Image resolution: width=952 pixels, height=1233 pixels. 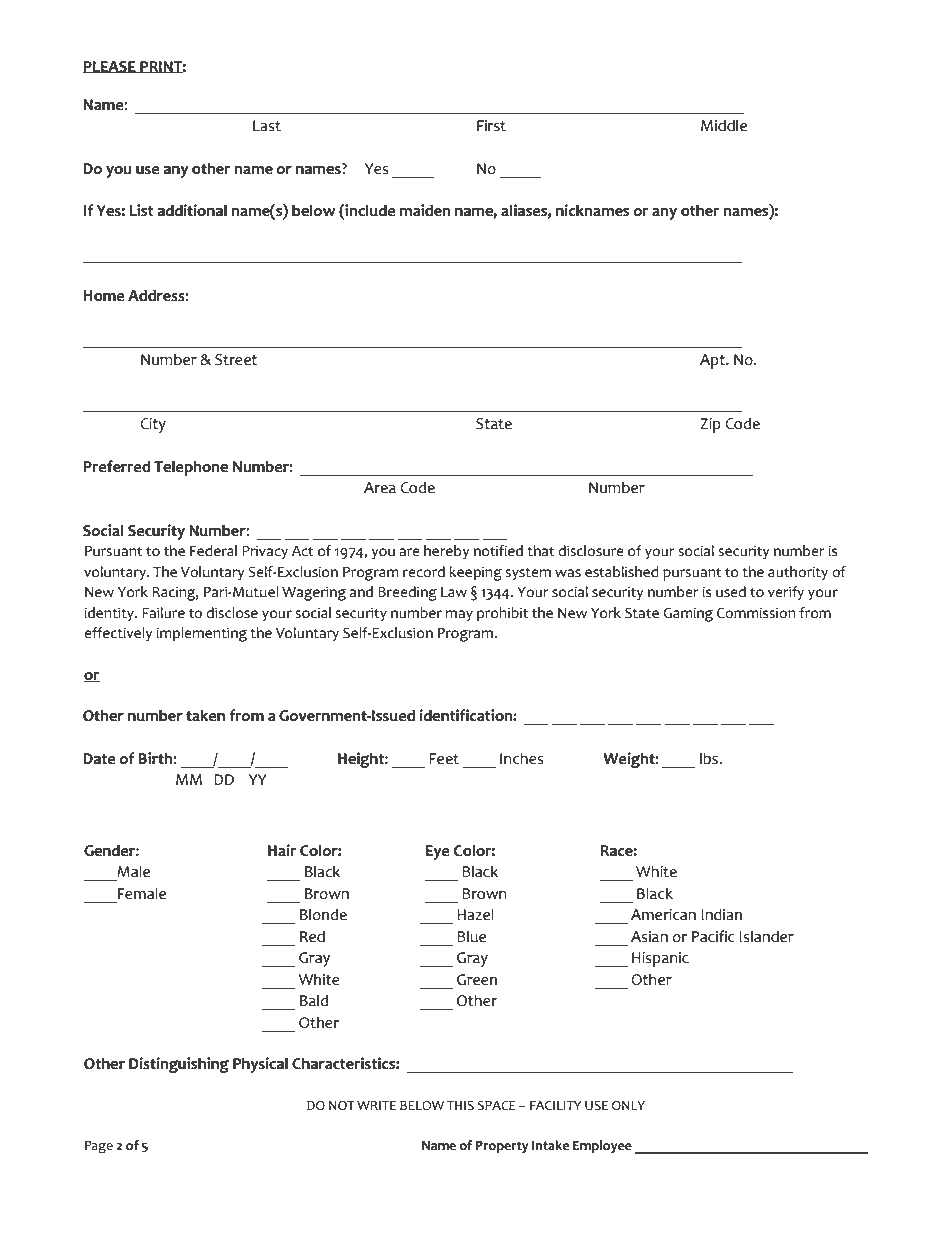 What do you see at coordinates (724, 125) in the screenshot?
I see `Middle` at bounding box center [724, 125].
